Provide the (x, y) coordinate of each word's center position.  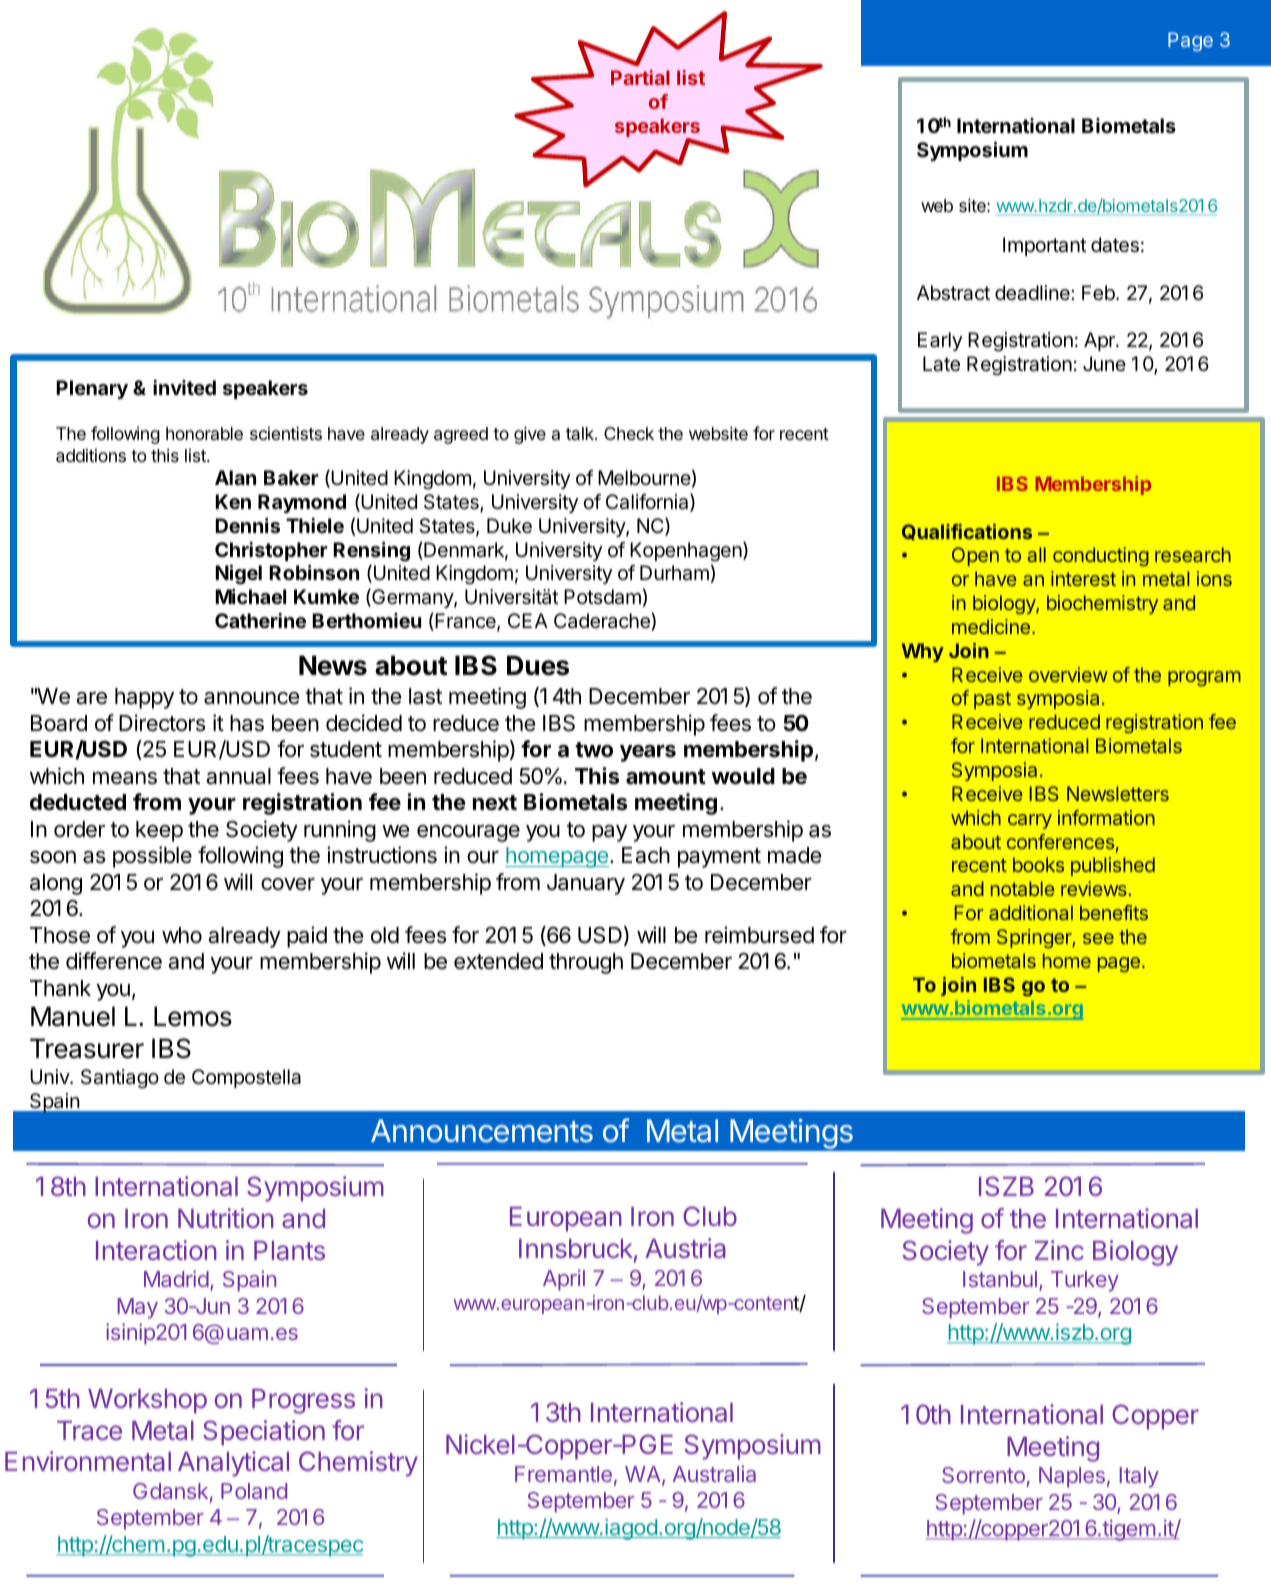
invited (184, 387)
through (586, 963)
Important (1045, 246)
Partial (640, 77)
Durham (674, 573)
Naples (1072, 1477)
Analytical (233, 1464)
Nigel (238, 575)
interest (1083, 578)
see (1098, 938)
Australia (714, 1473)
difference (114, 961)
